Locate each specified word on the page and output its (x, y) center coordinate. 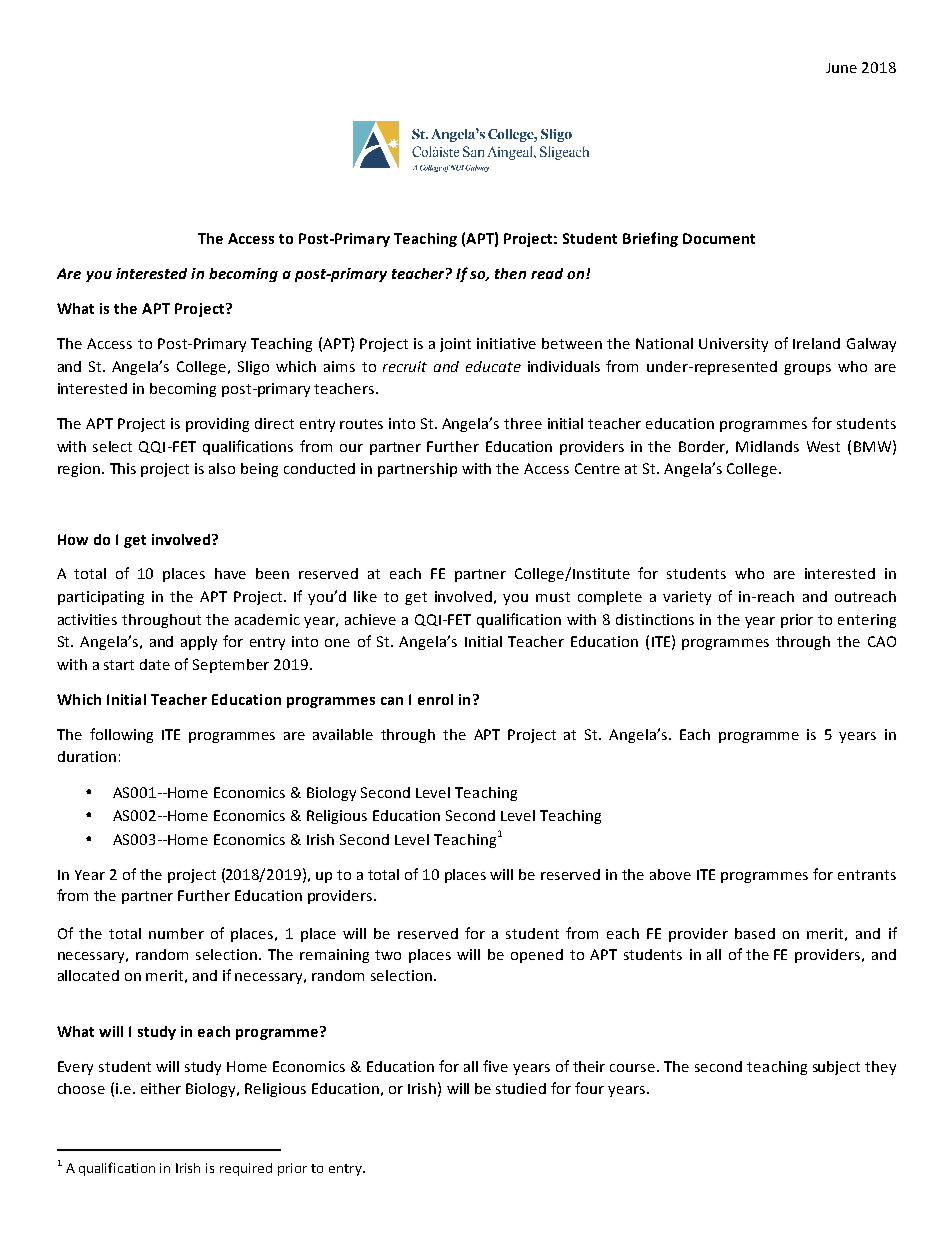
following (121, 735)
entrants (867, 875)
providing (217, 425)
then (510, 273)
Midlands (767, 446)
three (523, 423)
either (161, 1088)
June (841, 68)
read (547, 273)
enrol (435, 699)
